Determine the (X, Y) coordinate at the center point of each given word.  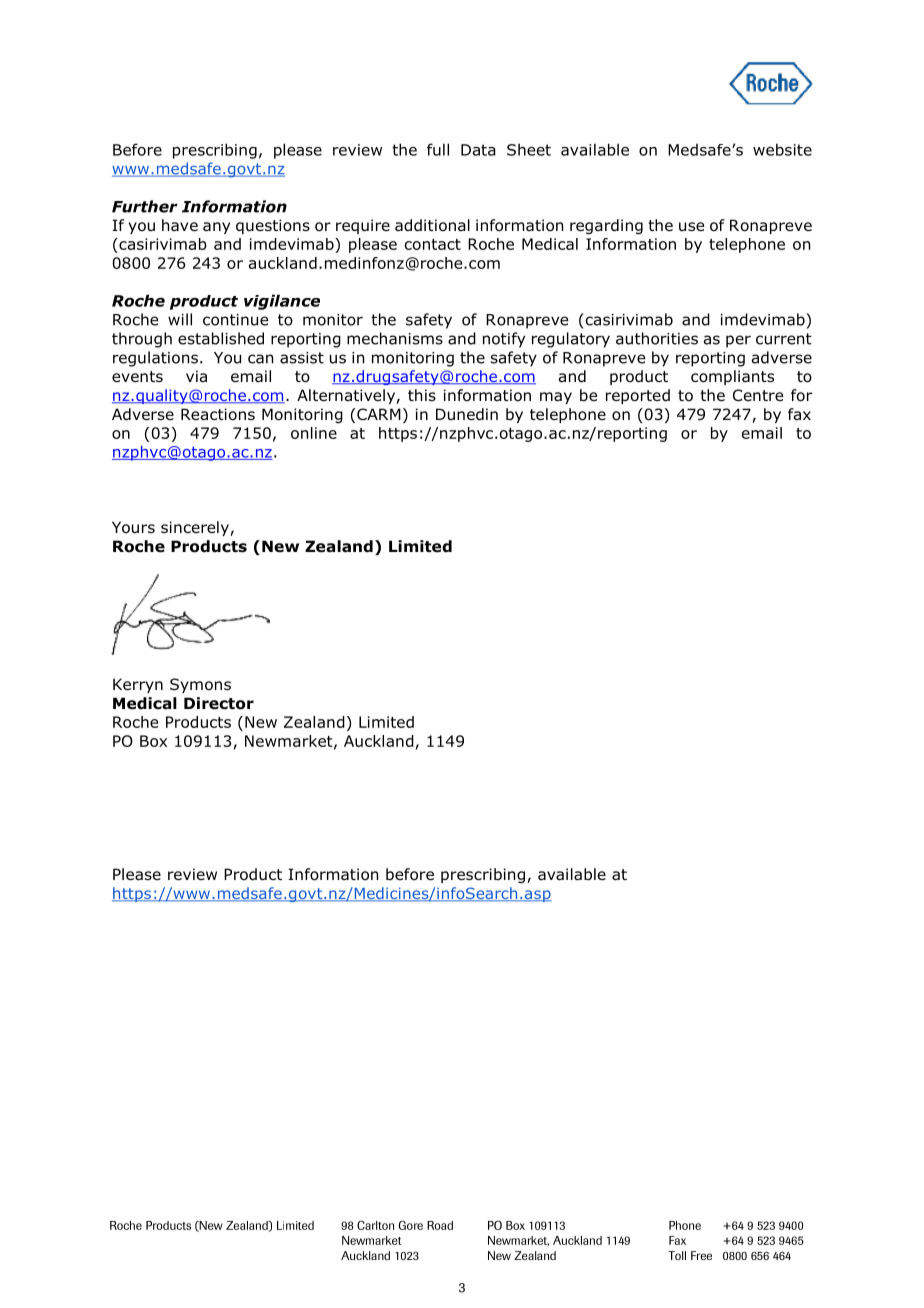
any (216, 228)
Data (478, 150)
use (691, 226)
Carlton (375, 1225)
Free (701, 1255)
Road (440, 1225)
